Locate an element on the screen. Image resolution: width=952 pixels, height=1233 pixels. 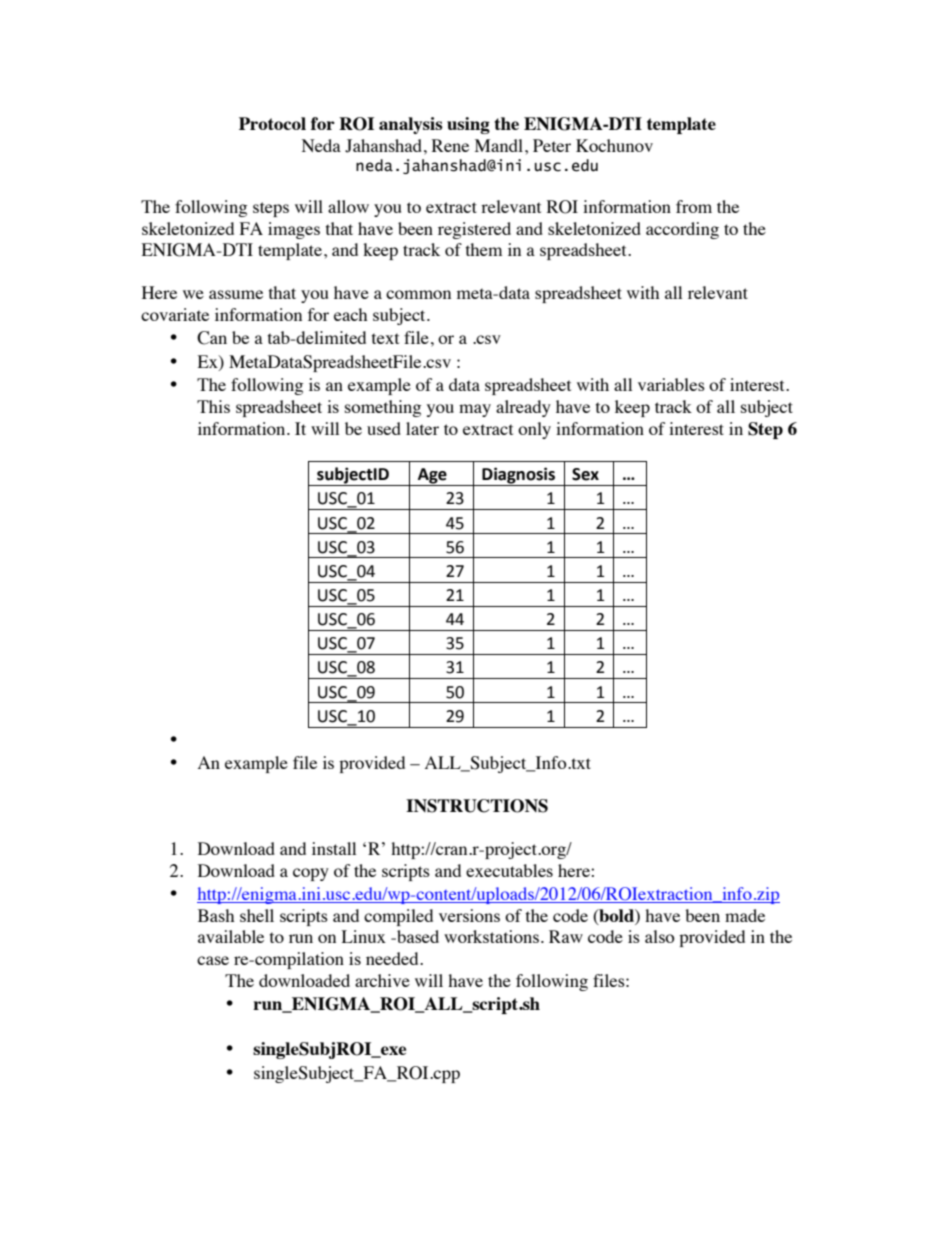
install is located at coordinates (334, 848).
